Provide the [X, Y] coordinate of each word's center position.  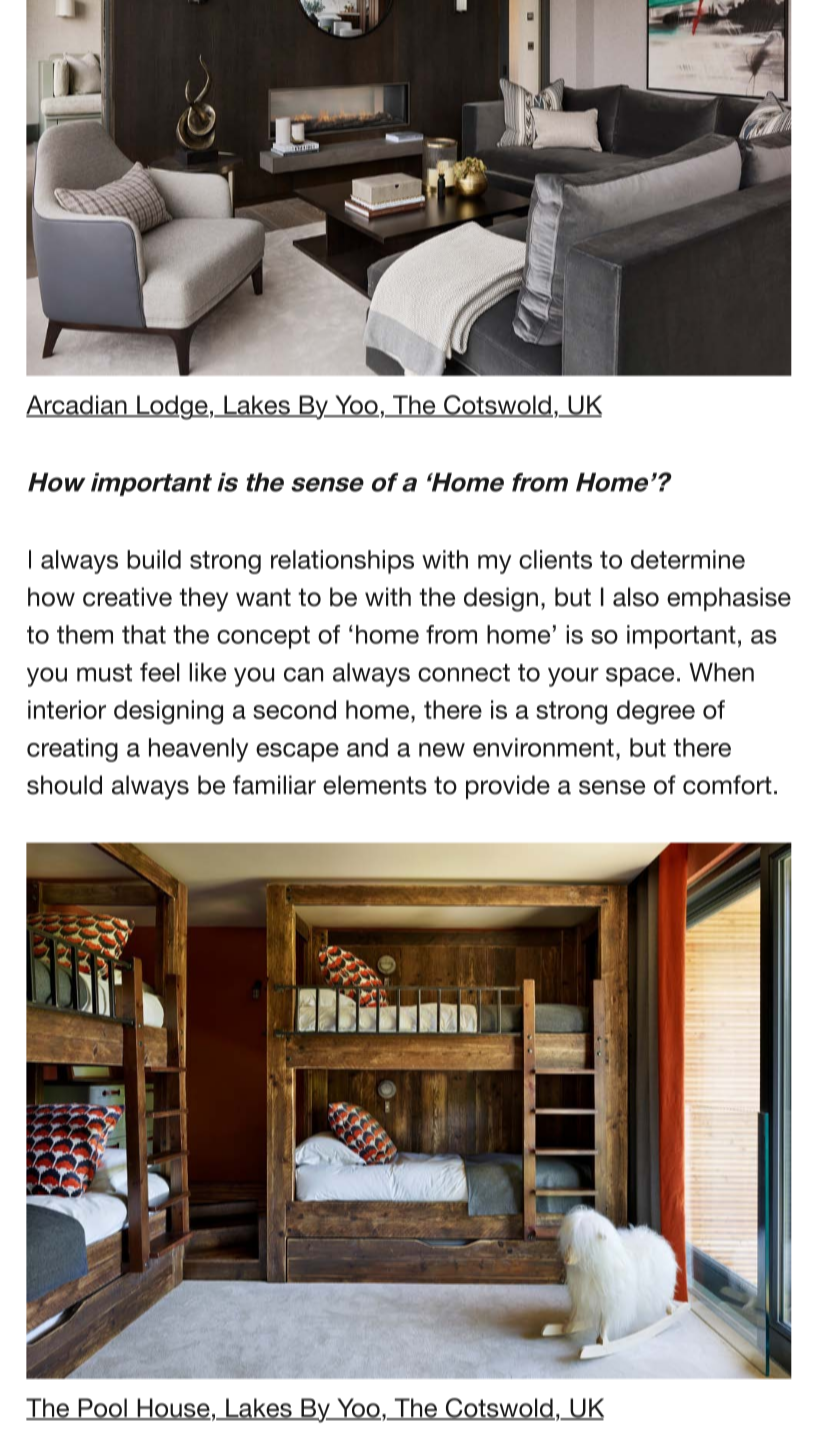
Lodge [172, 407]
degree [656, 712]
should [64, 785]
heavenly [198, 750]
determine [688, 559]
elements [375, 785]
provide [508, 787]
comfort [727, 785]
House [173, 1409]
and [367, 747]
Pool [102, 1409]
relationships [342, 562]
